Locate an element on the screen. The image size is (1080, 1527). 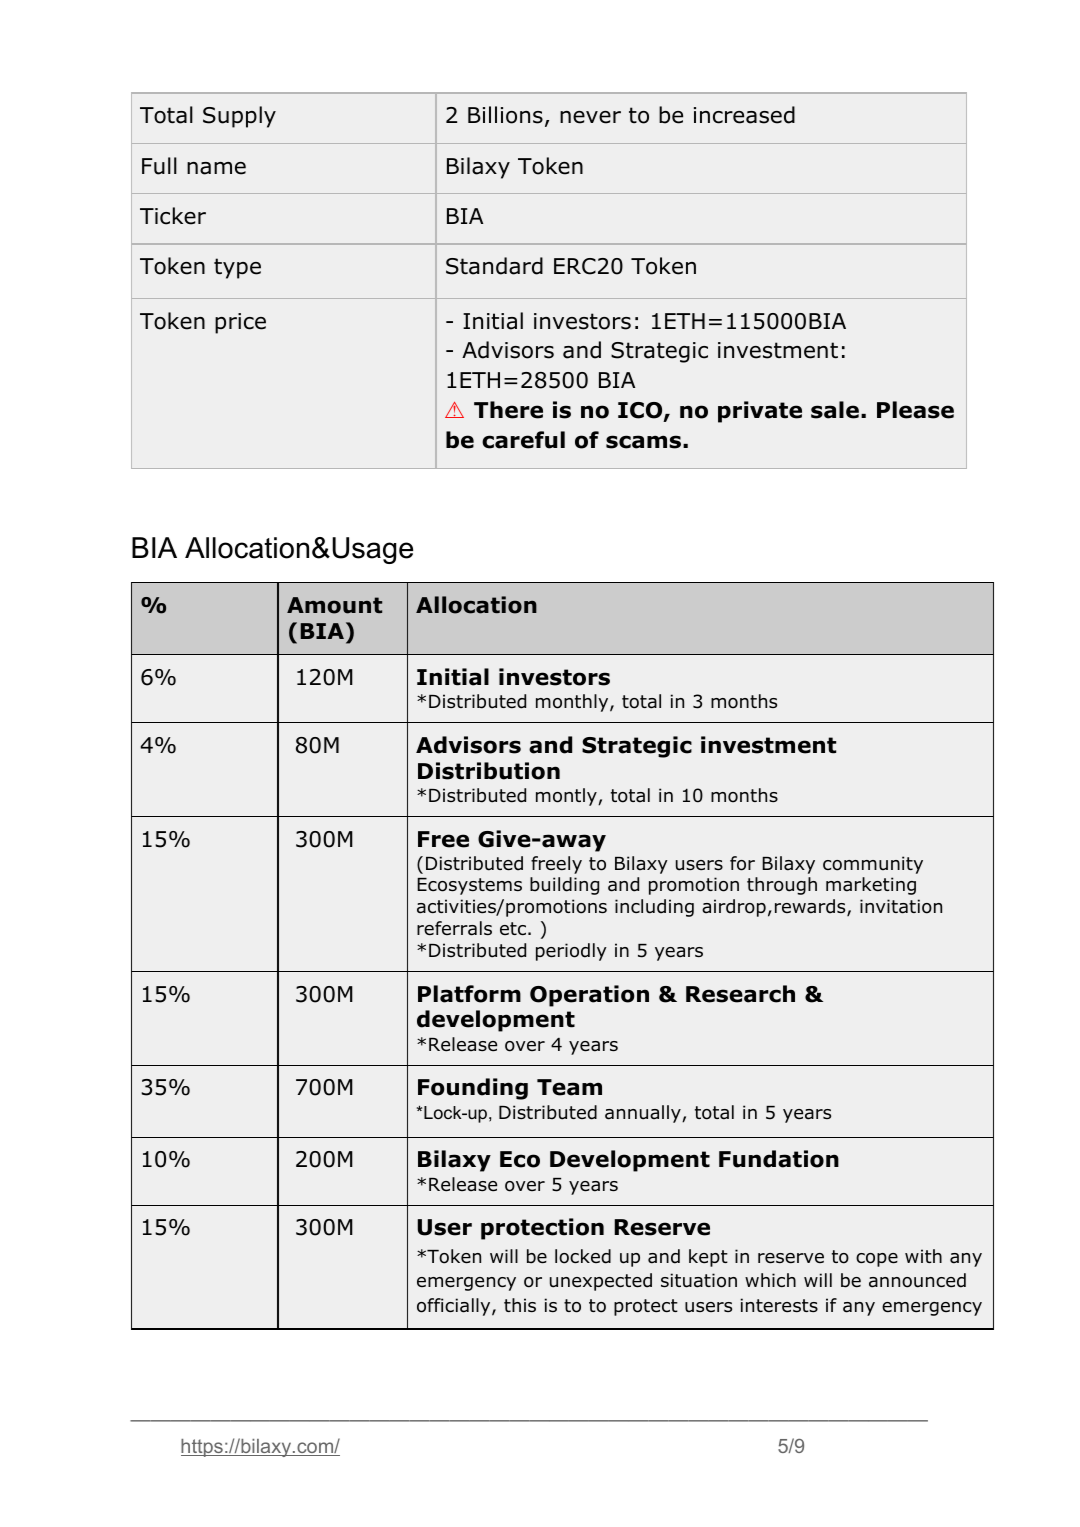
sale is located at coordinates (835, 410).
